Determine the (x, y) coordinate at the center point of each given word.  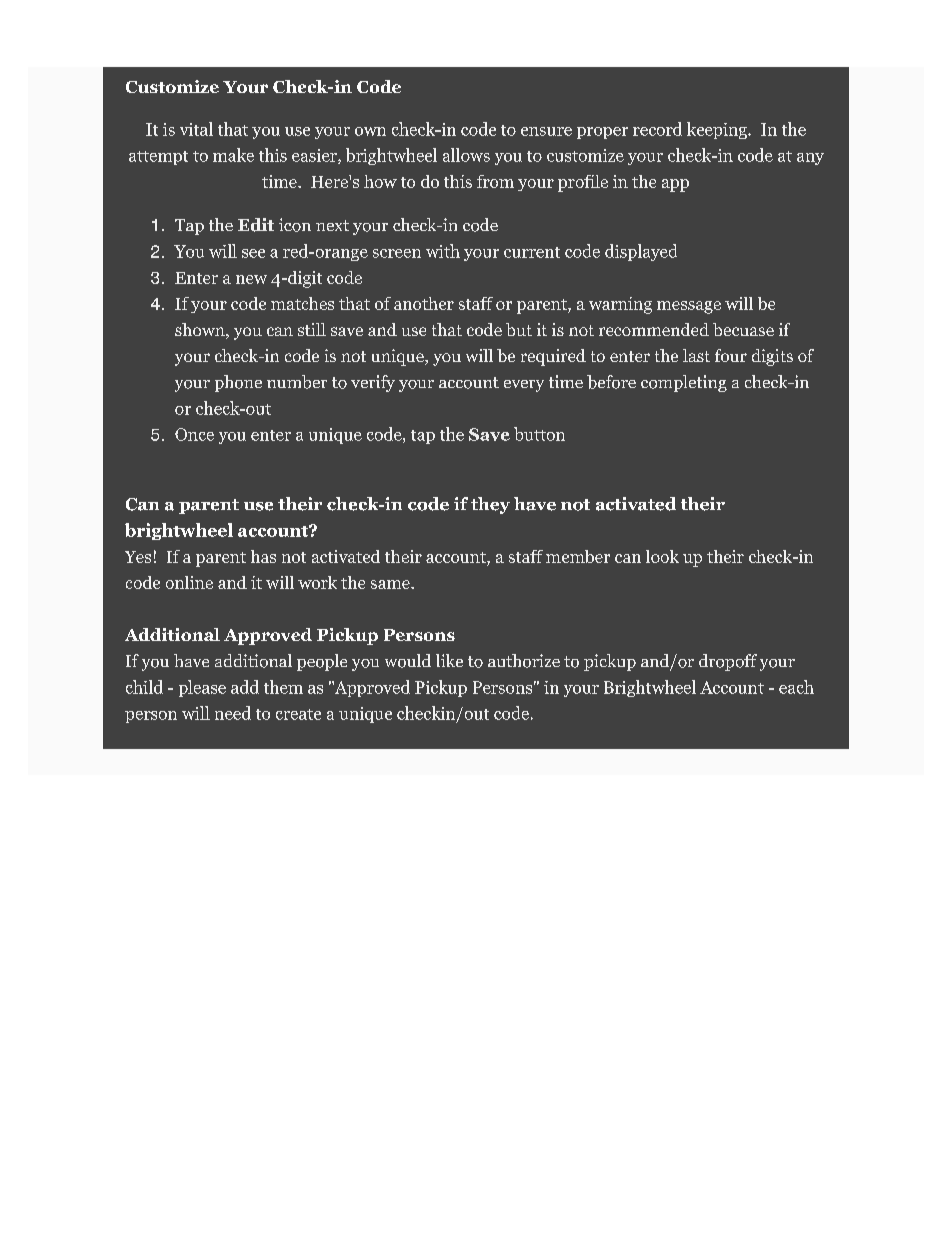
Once (194, 434)
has (263, 556)
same (391, 584)
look (662, 556)
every (524, 386)
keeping (718, 130)
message (689, 307)
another (424, 303)
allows (466, 155)
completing (684, 383)
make (233, 155)
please (202, 688)
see (253, 253)
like (449, 660)
